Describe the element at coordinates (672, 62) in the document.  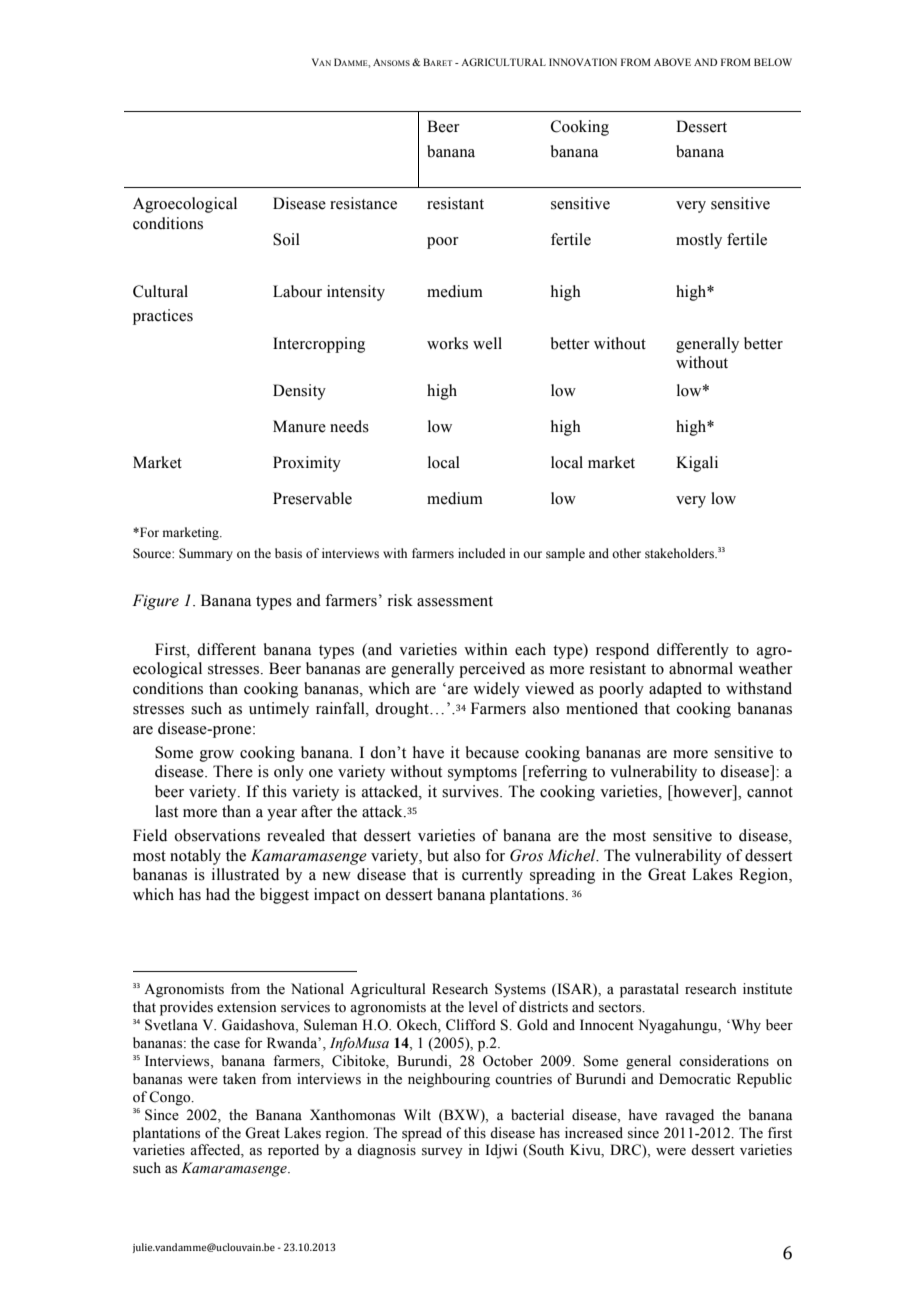
I see `ABOVE` at that location.
